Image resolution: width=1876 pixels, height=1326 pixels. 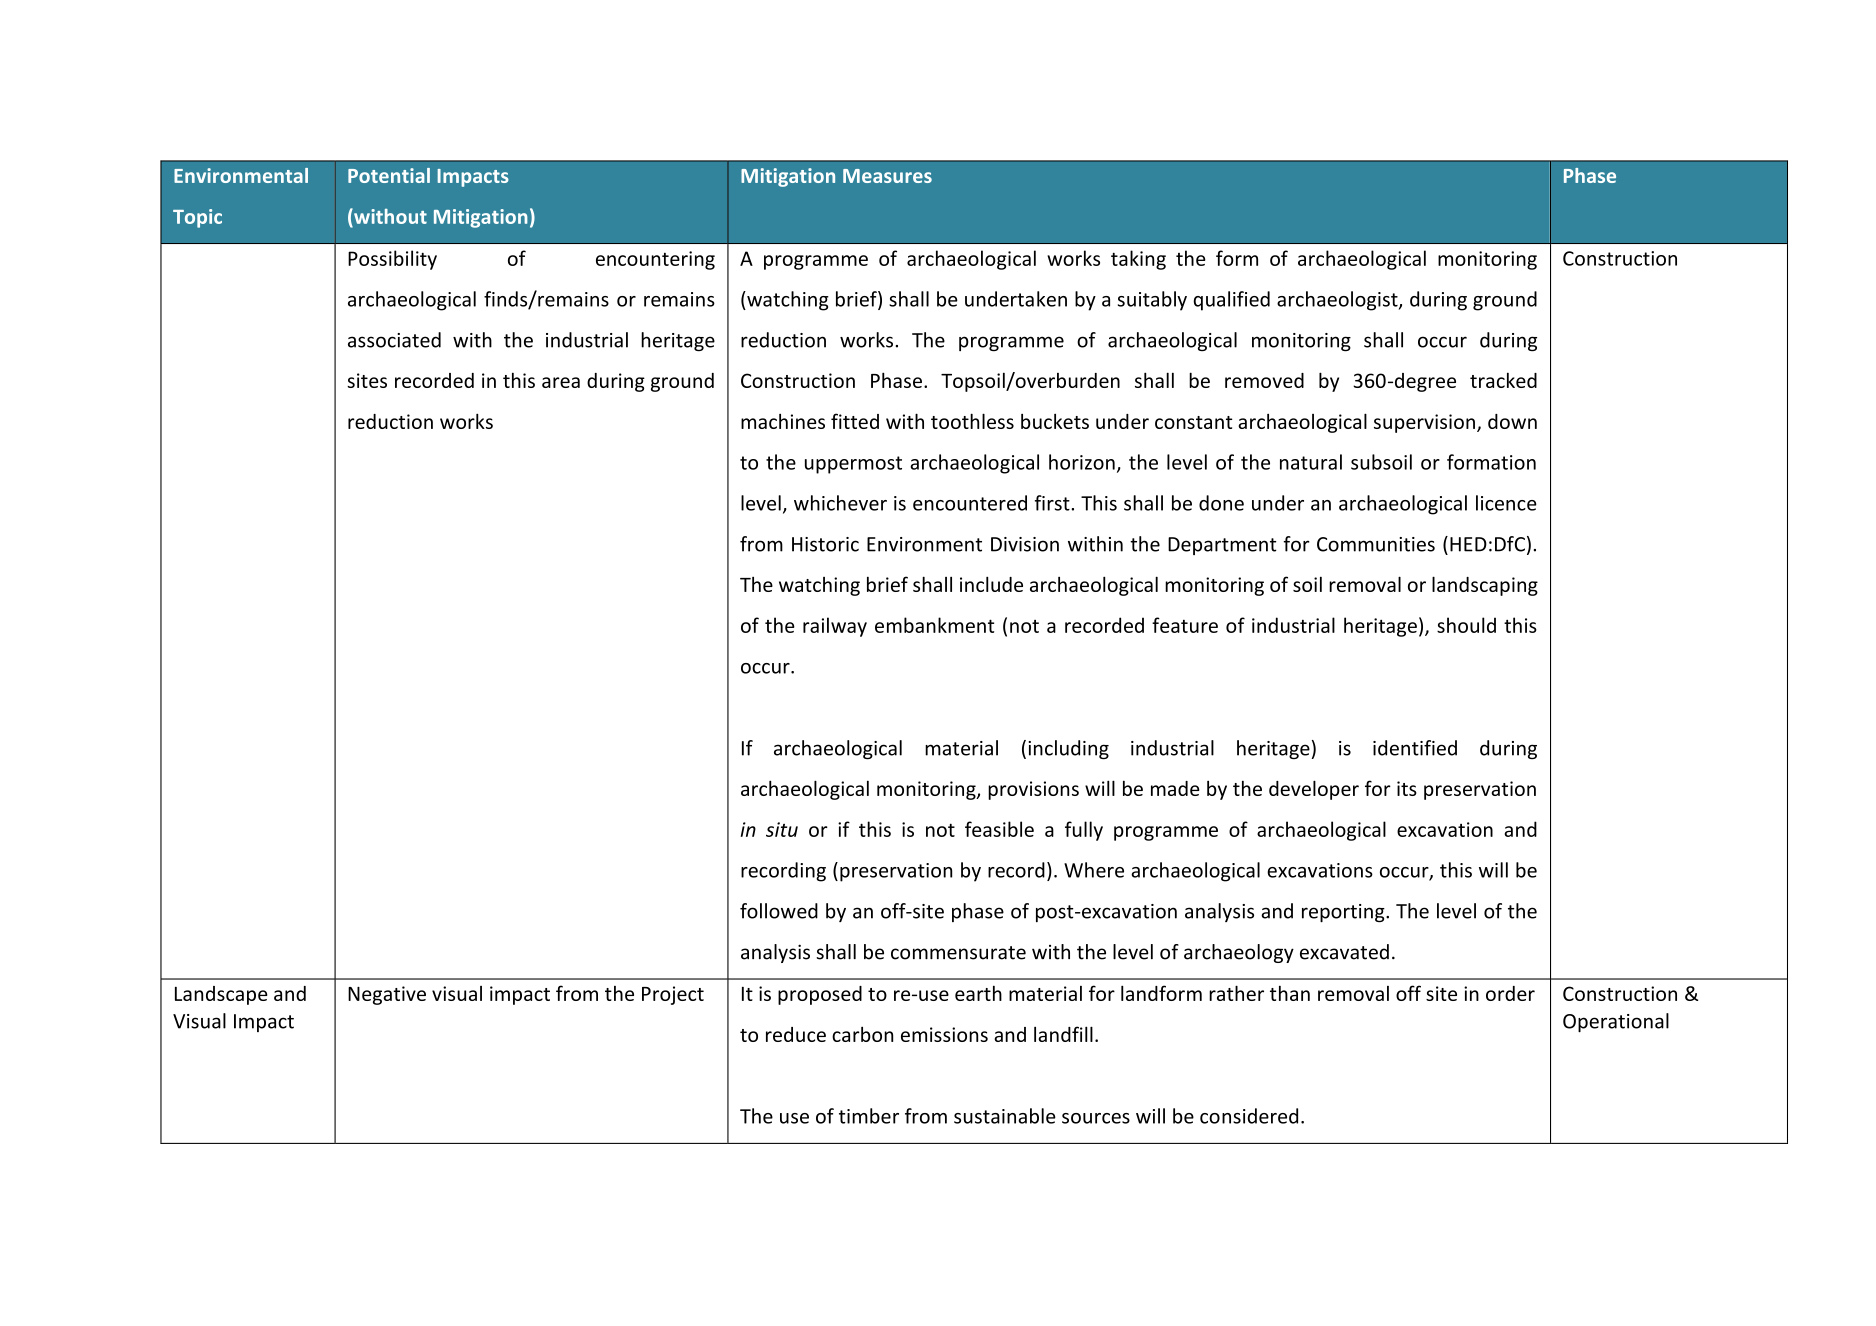 What do you see at coordinates (1033, 790) in the page?
I see `provisions` at bounding box center [1033, 790].
